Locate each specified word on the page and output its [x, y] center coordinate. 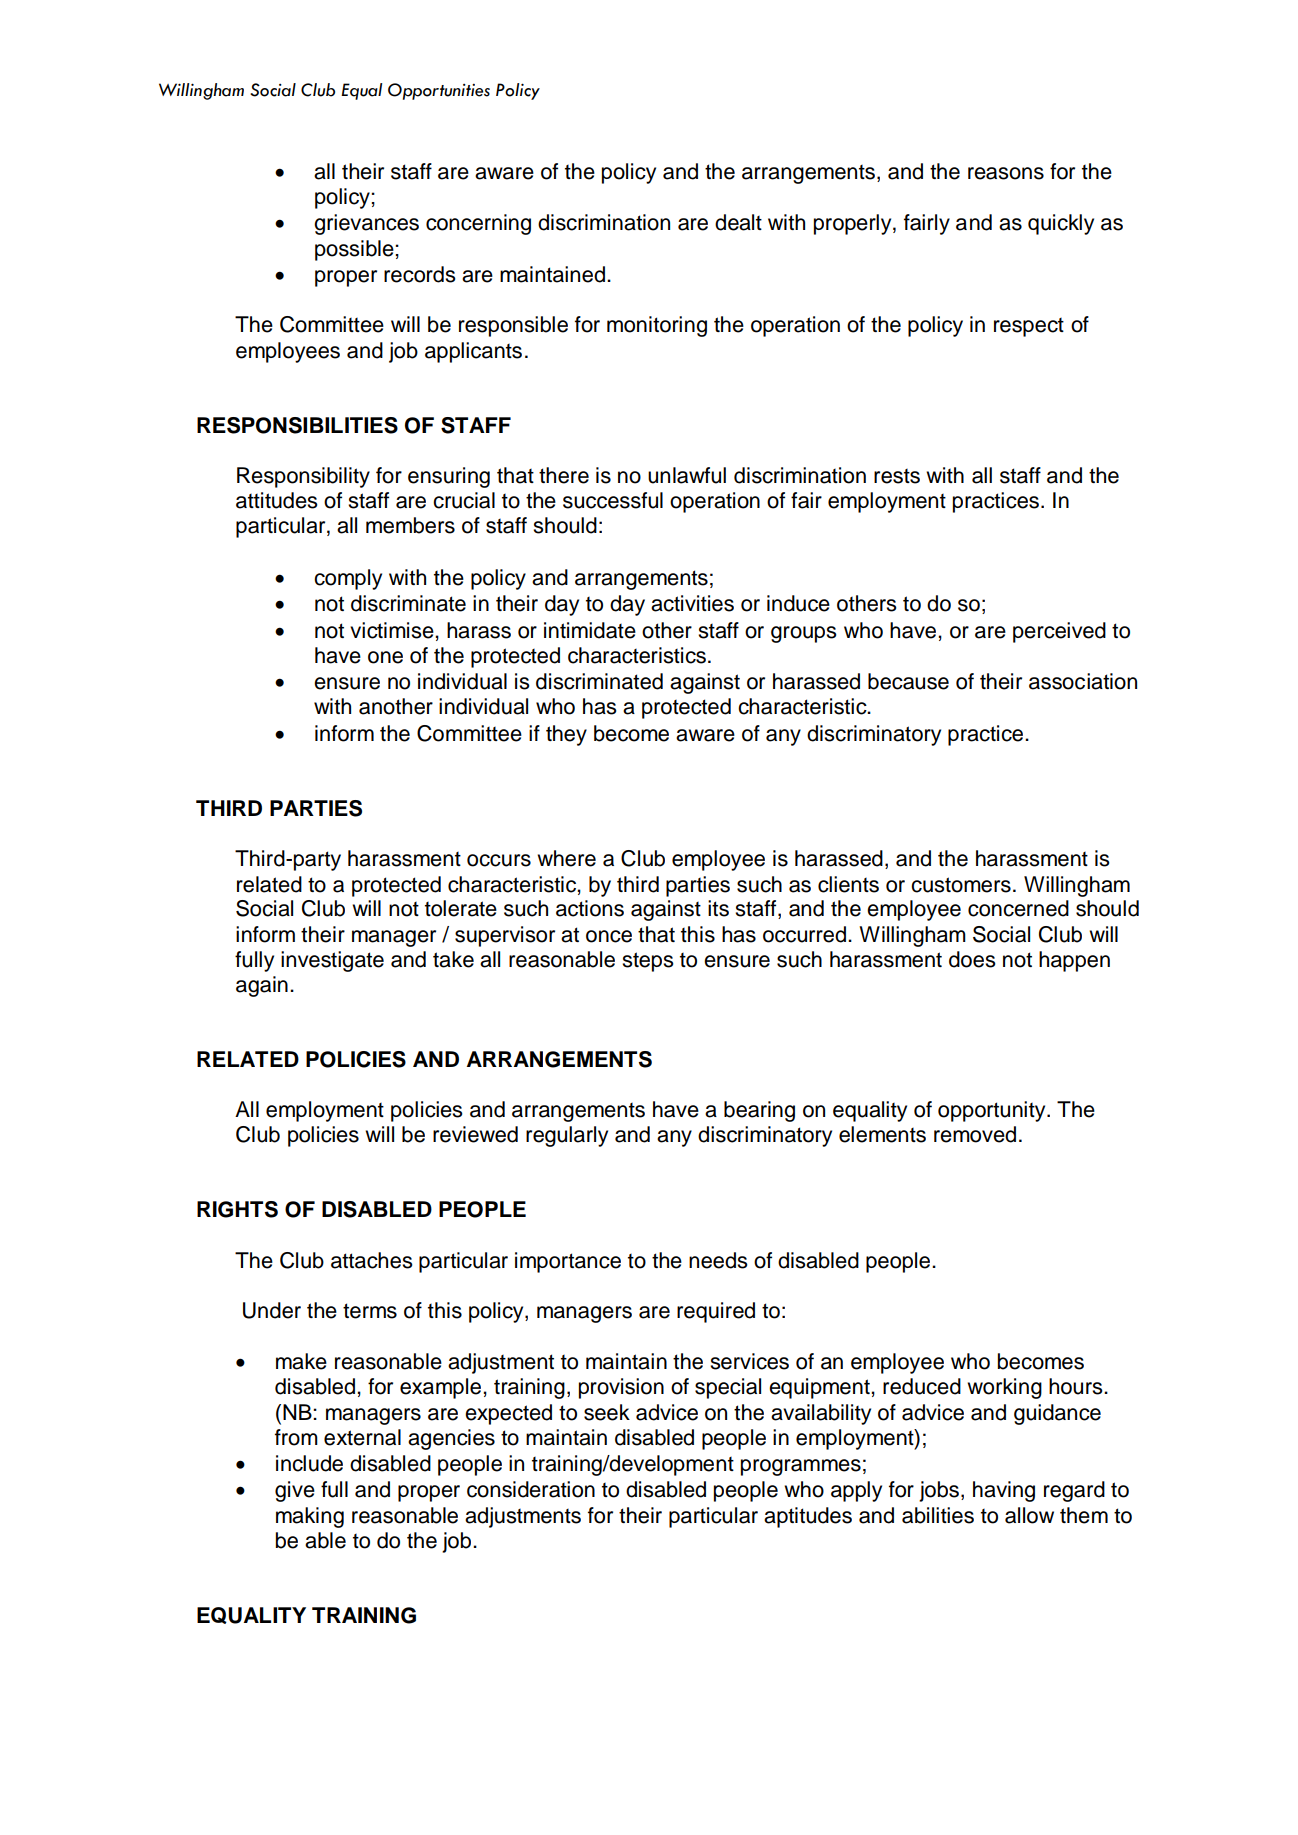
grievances [366, 224]
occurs [499, 860]
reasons [1006, 173]
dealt [738, 222]
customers [961, 885]
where [566, 858]
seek [607, 1412]
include [309, 1463]
